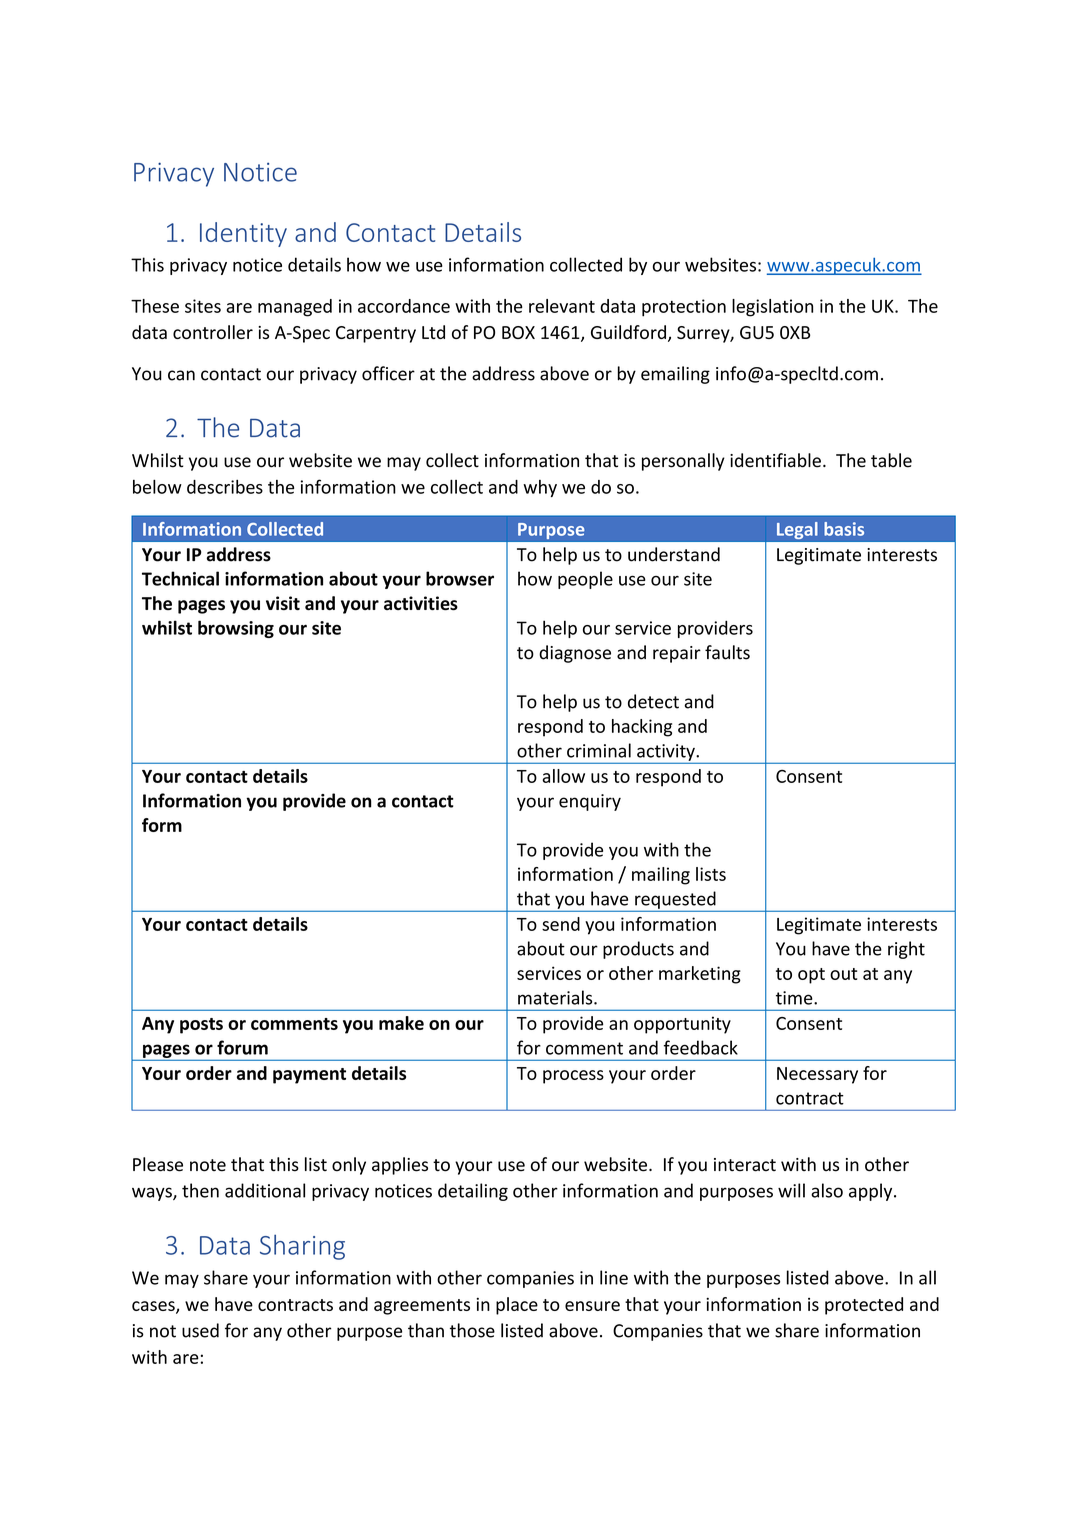  What do you see at coordinates (562, 306) in the screenshot?
I see `relevant` at bounding box center [562, 306].
